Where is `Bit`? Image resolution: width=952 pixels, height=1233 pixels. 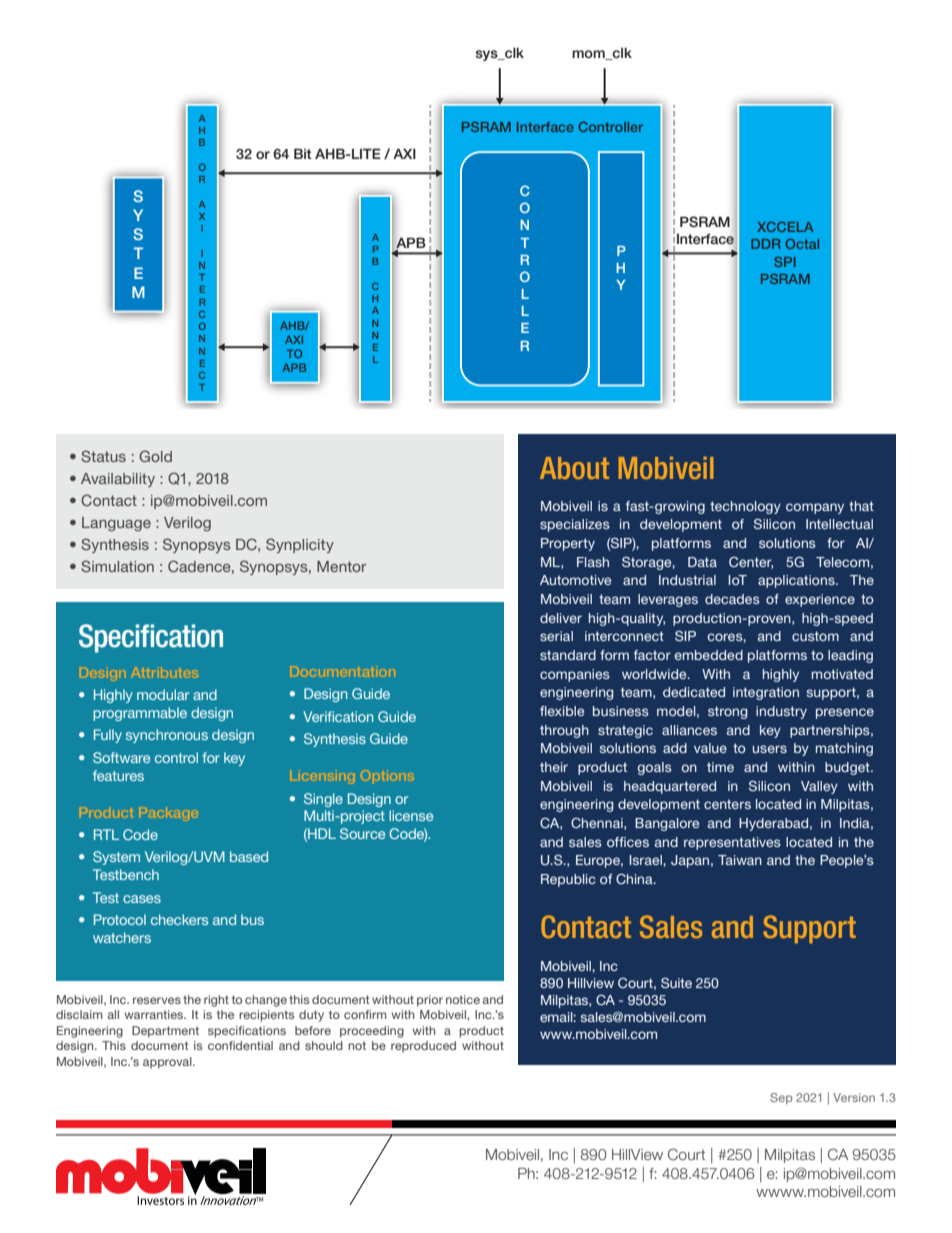
Bit is located at coordinates (303, 153).
